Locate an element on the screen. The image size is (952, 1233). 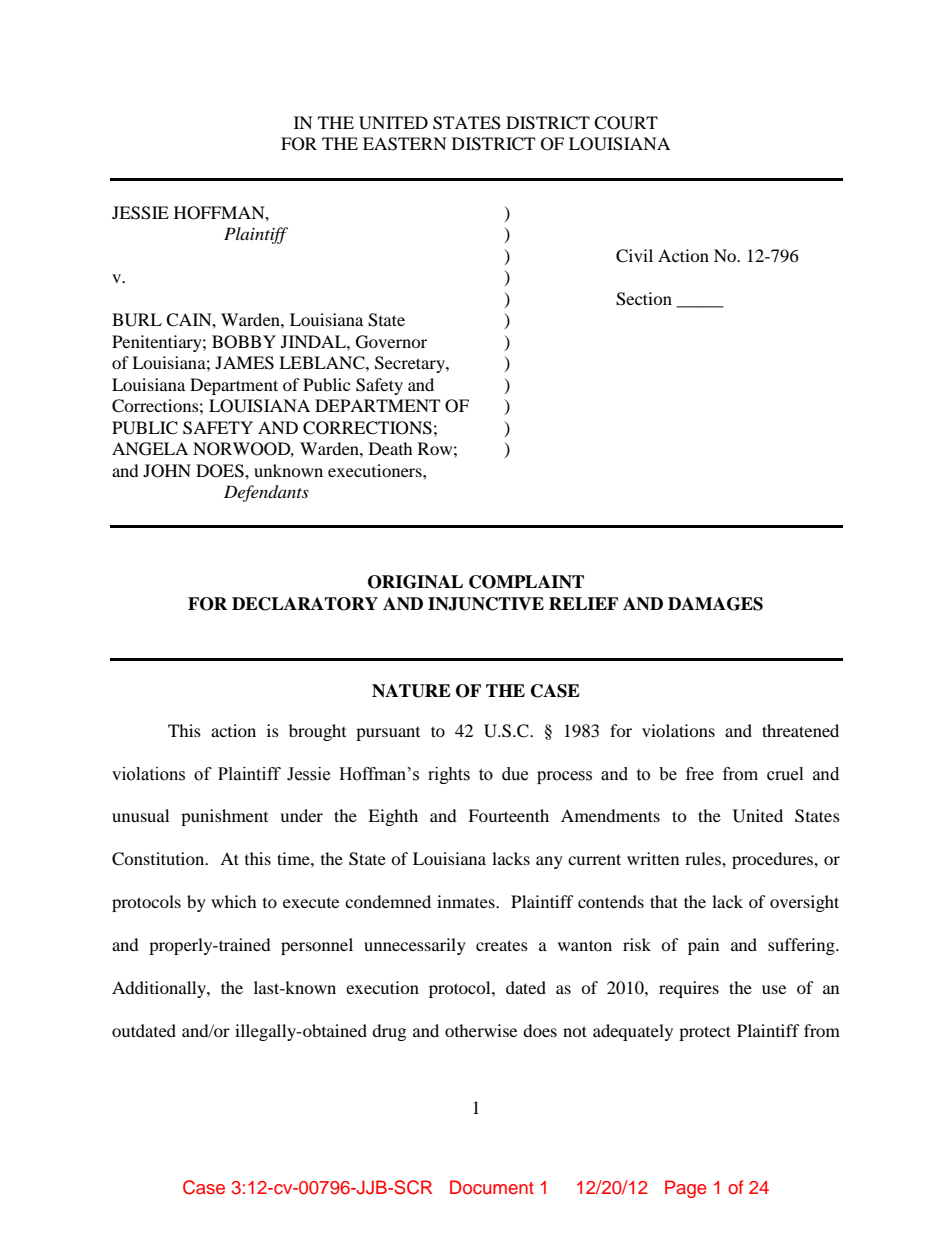
DAMAGES is located at coordinates (715, 604).
